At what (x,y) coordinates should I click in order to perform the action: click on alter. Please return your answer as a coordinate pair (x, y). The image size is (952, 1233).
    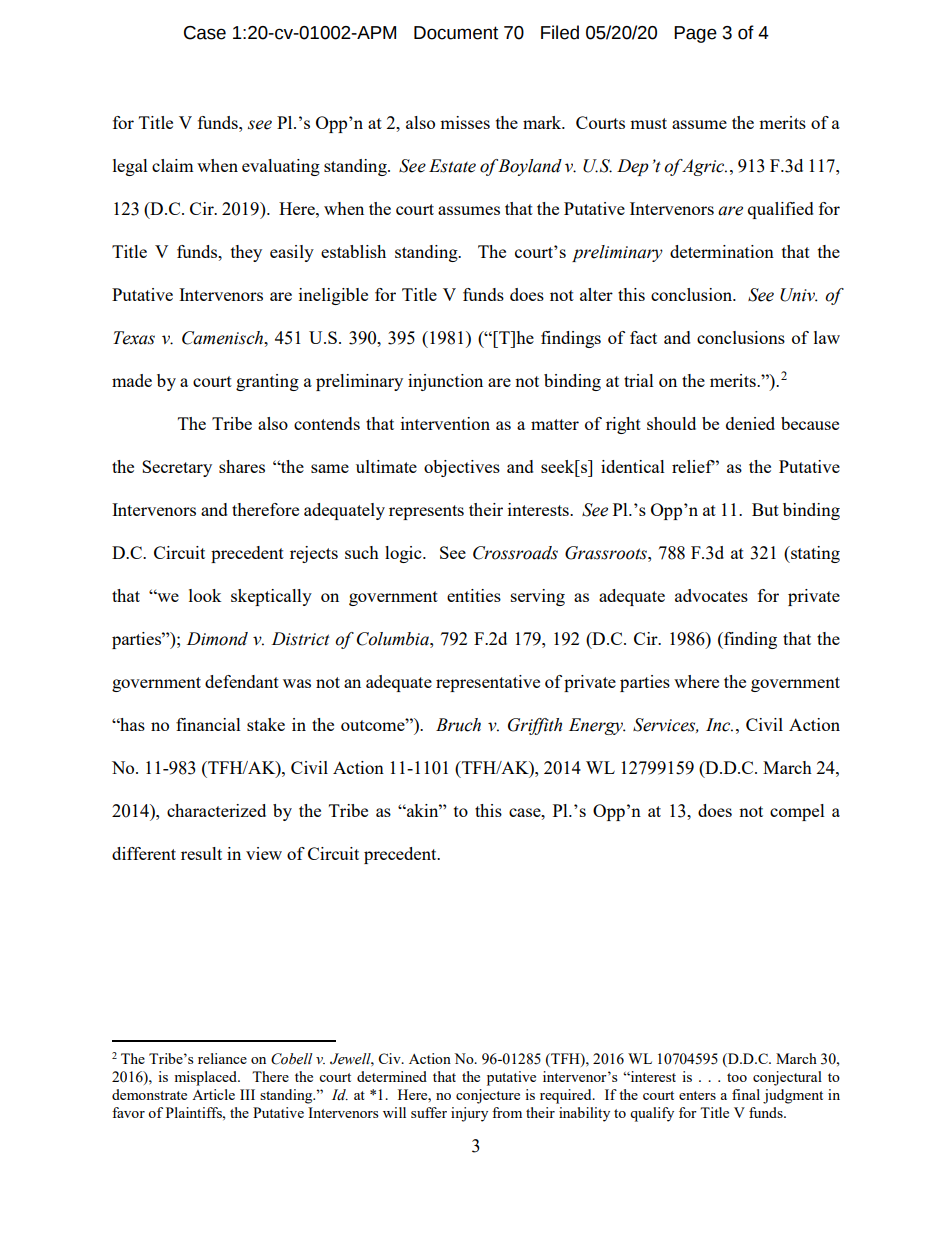
    Looking at the image, I should click on (596, 294).
